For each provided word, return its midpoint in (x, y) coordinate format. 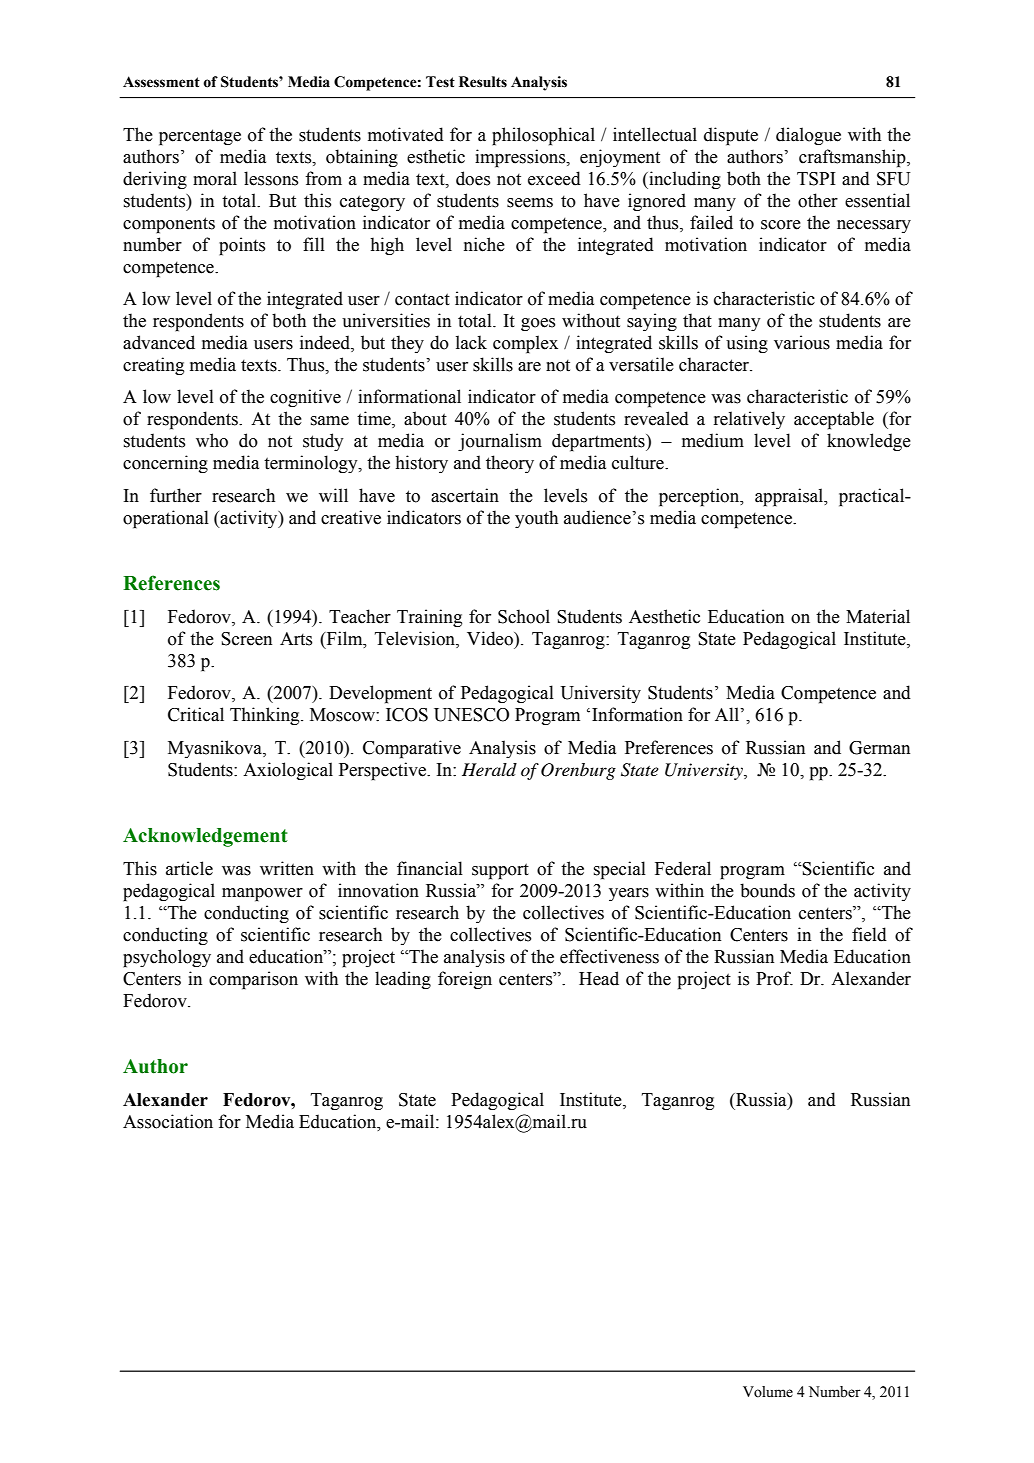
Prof (774, 978)
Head (599, 978)
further (176, 495)
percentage (200, 137)
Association (168, 1121)
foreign (465, 980)
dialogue (808, 136)
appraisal (790, 497)
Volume (768, 1392)
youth (536, 519)
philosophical (543, 136)
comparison (253, 980)
